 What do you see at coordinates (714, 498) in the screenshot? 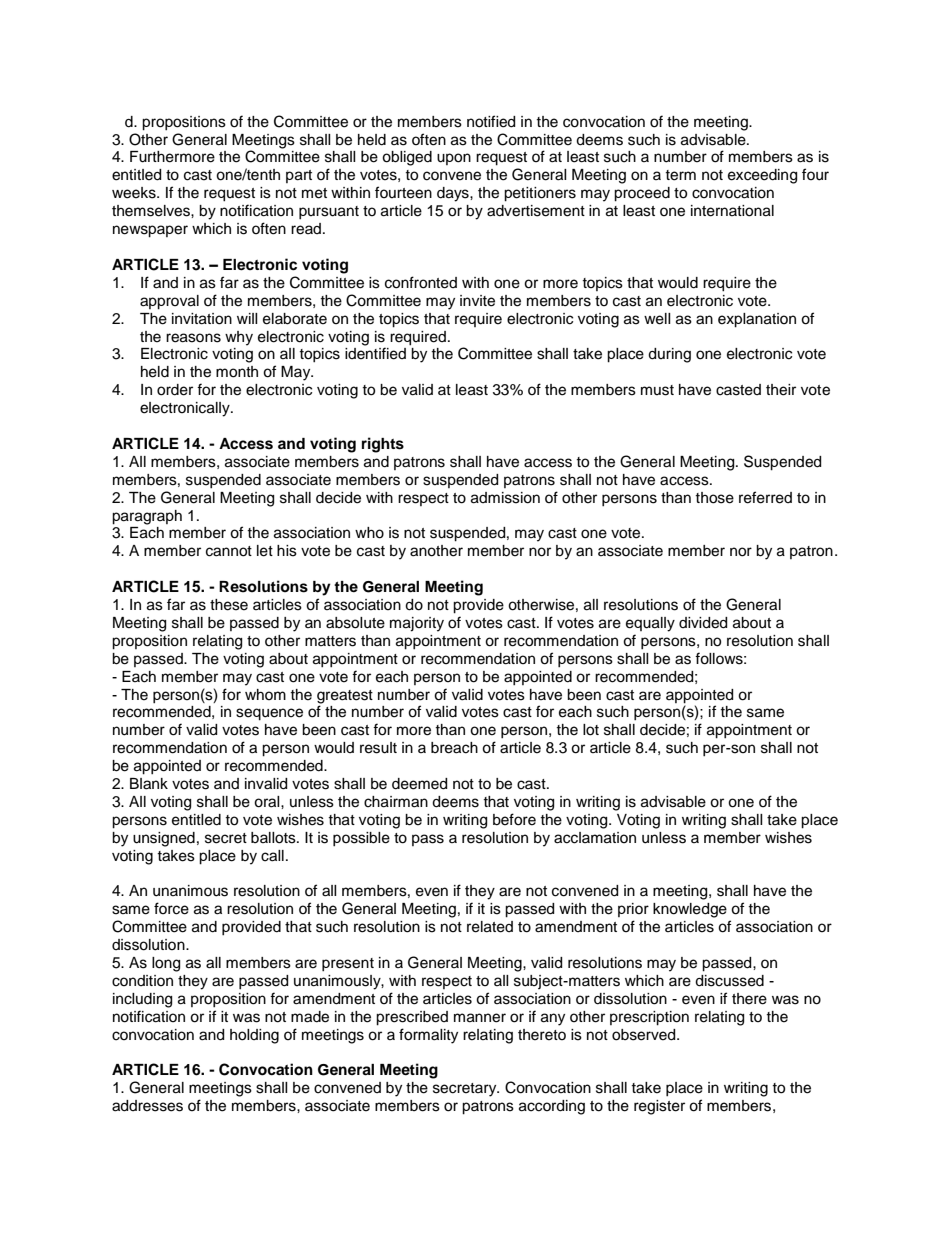
I see `those` at bounding box center [714, 498].
